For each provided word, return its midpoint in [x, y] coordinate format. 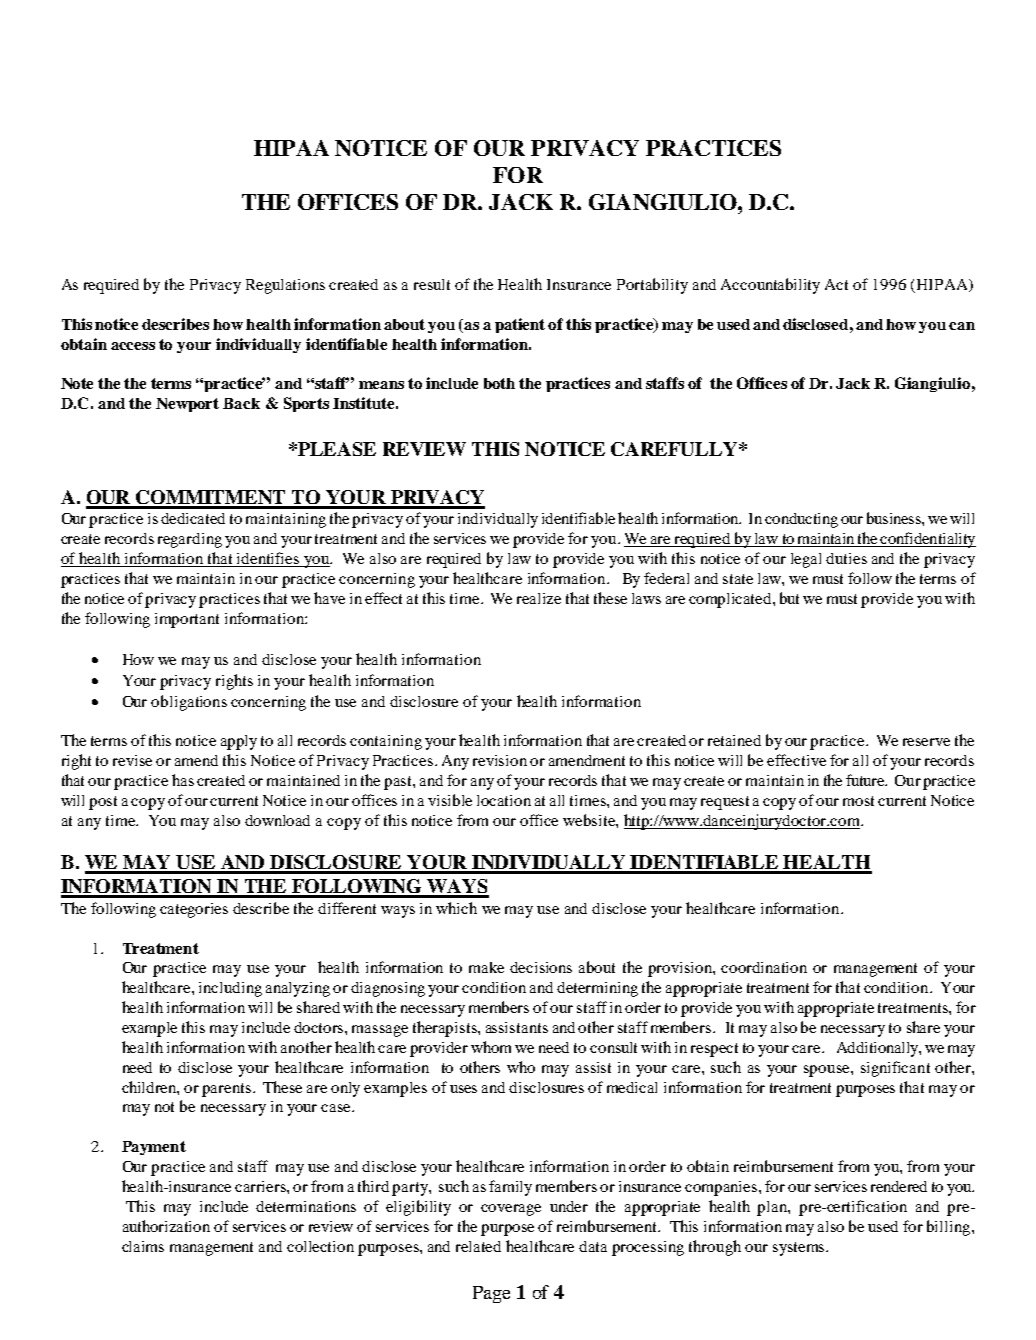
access [133, 346]
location [504, 800]
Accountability [770, 286]
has [183, 780]
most [858, 801]
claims [143, 1246]
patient [520, 325]
